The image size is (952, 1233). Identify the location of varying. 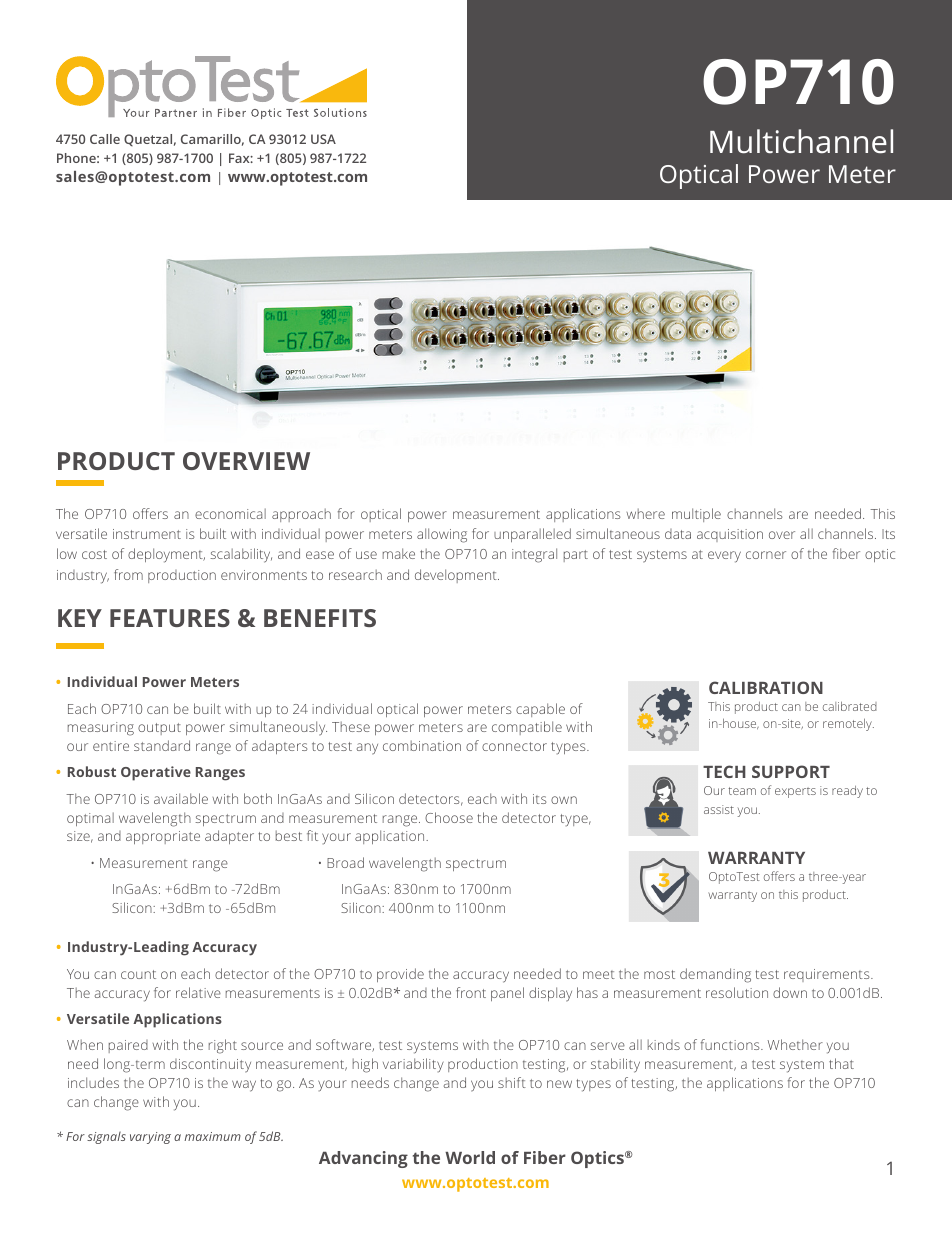
(150, 1138).
